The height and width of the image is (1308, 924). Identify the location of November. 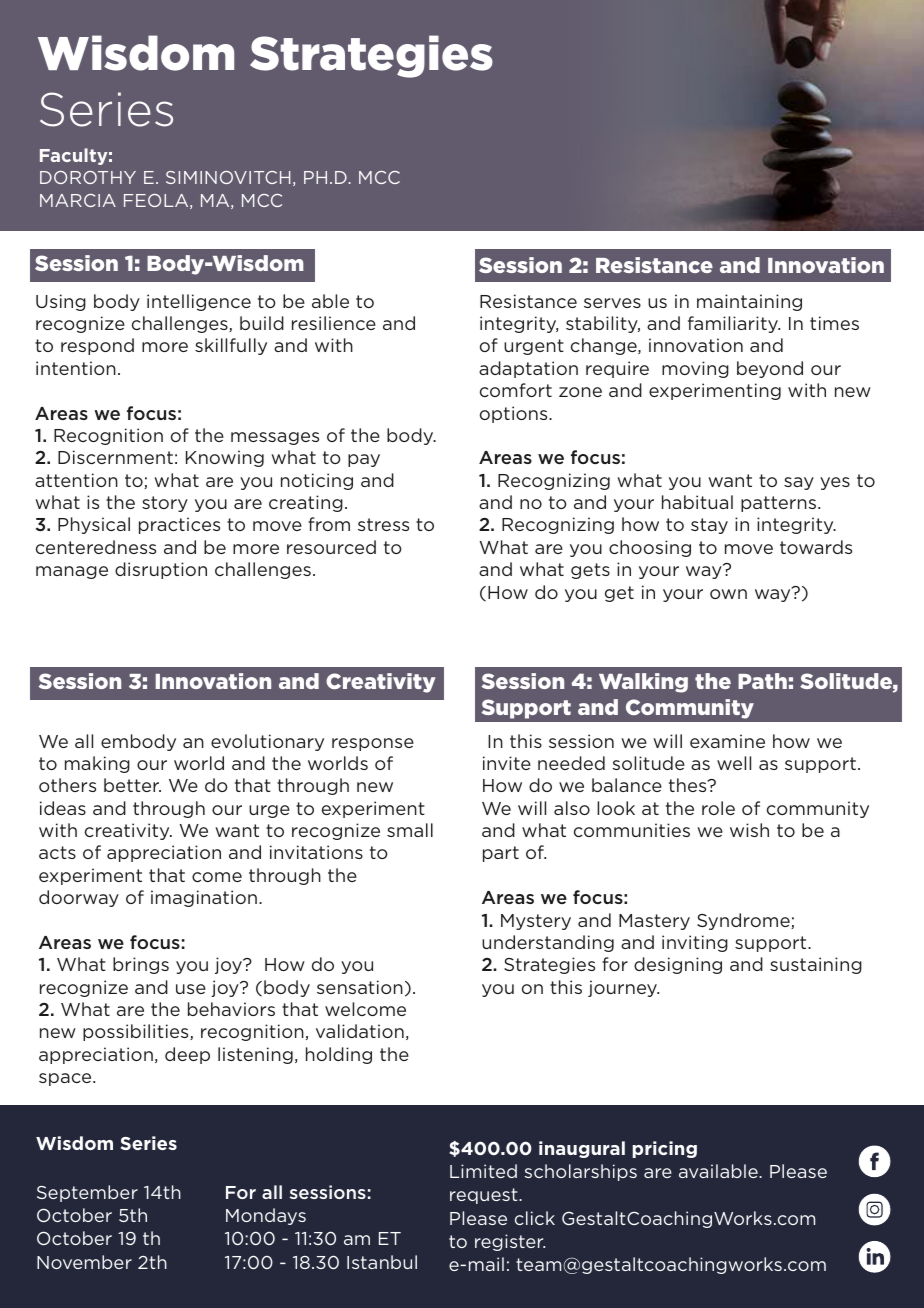
(84, 1262).
